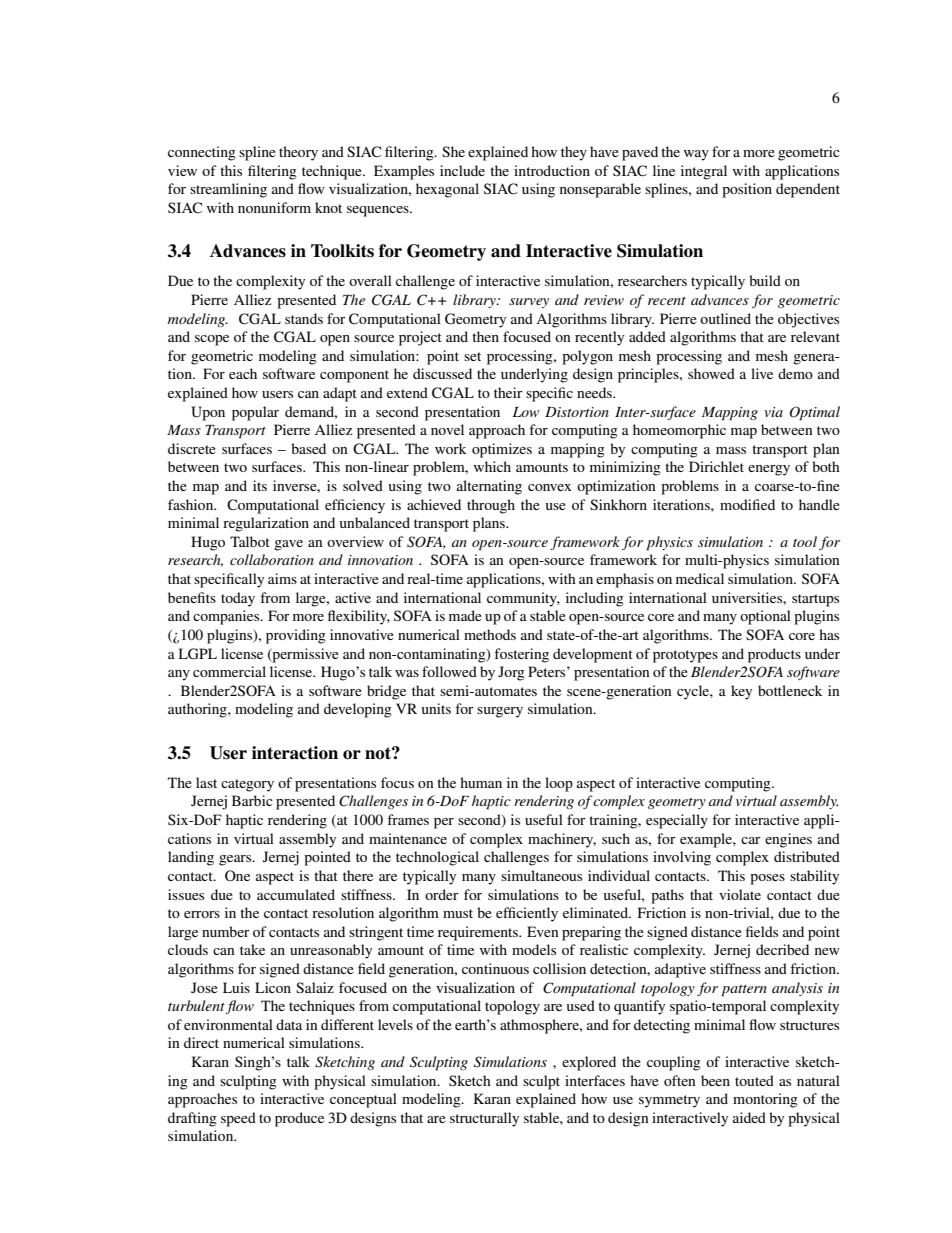  Describe the element at coordinates (228, 190) in the image. I see `streamlining` at that location.
